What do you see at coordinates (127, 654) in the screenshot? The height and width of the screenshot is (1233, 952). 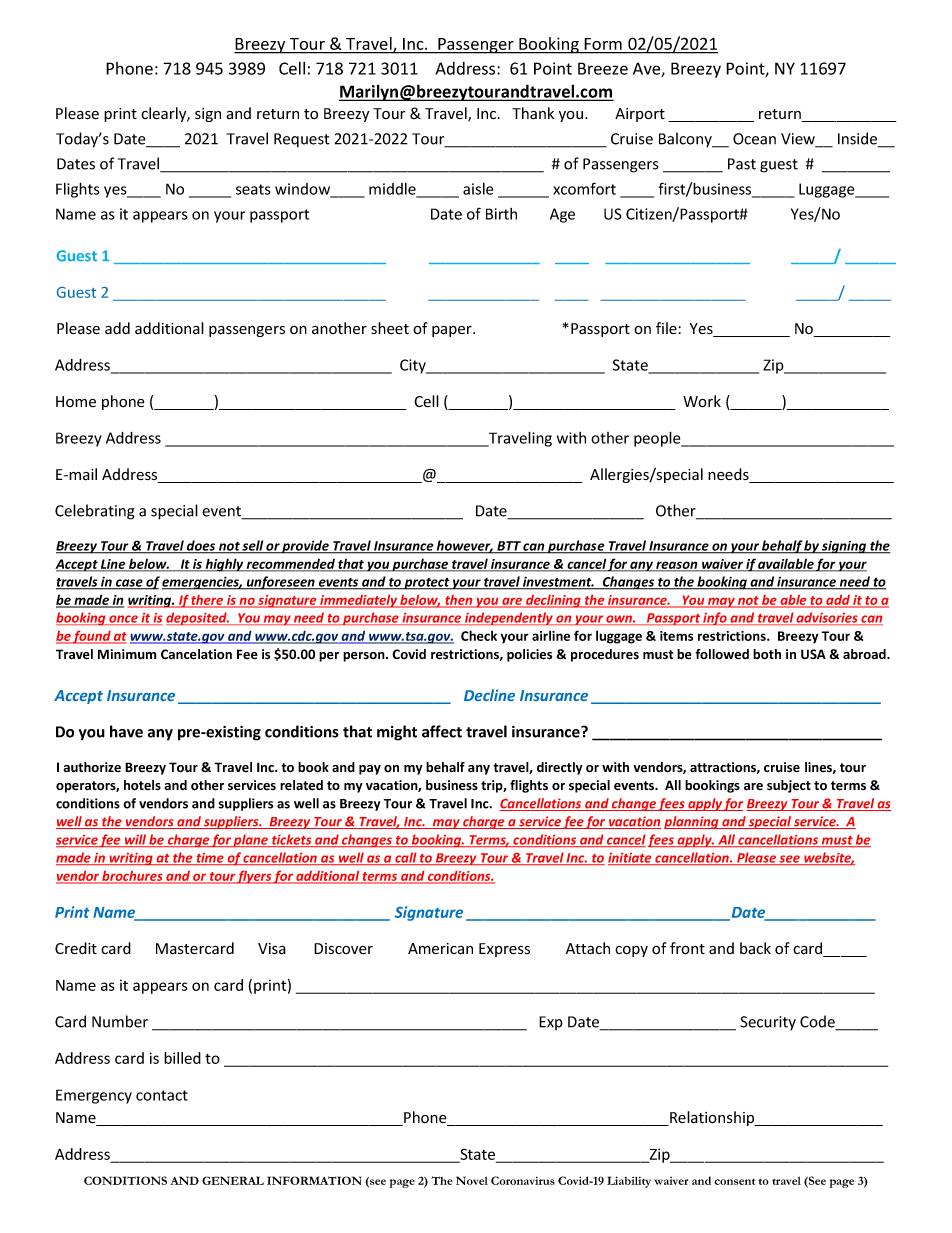 I see `Minimum` at bounding box center [127, 654].
